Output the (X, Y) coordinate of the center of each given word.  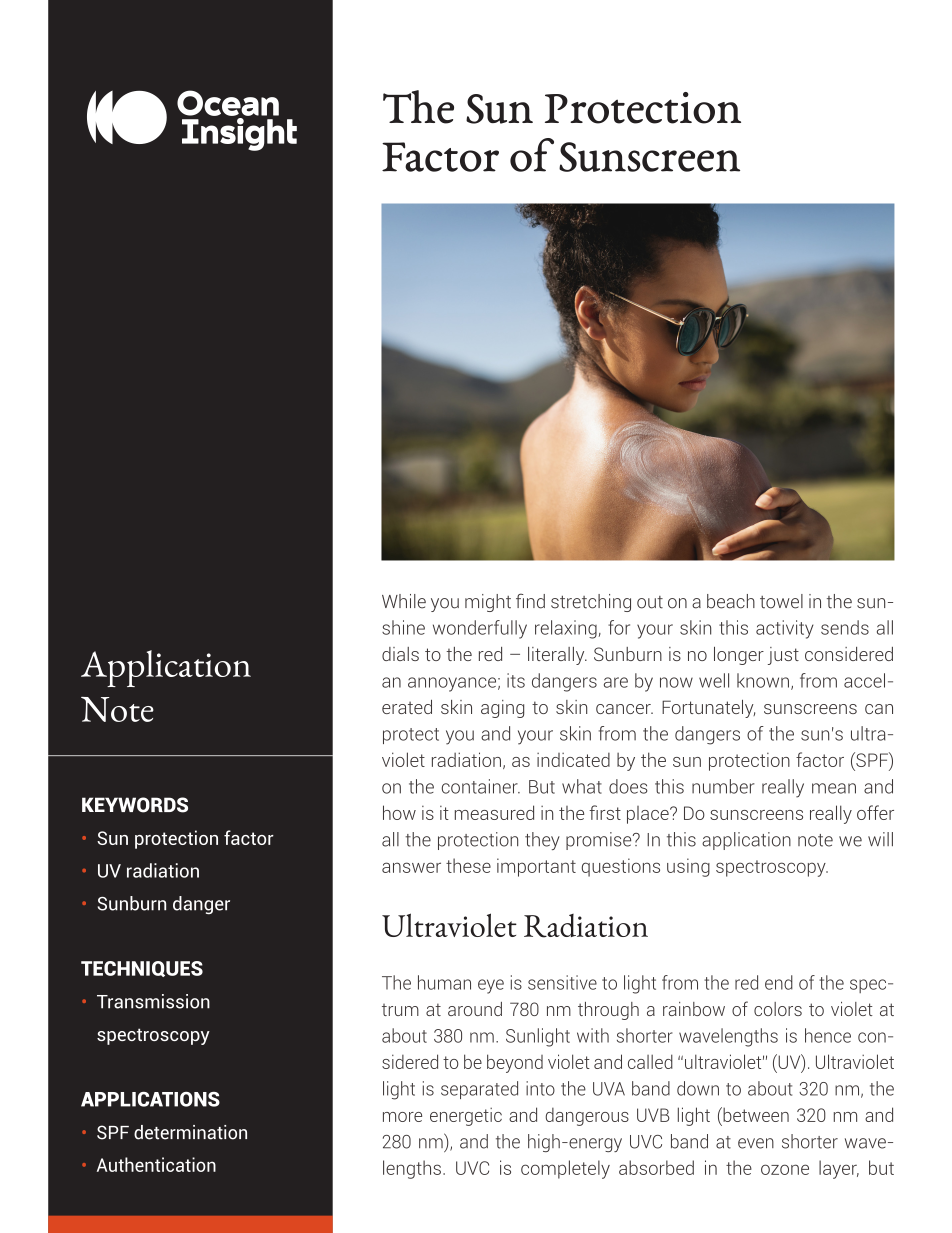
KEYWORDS (135, 805)
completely (565, 1169)
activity (785, 629)
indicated (573, 760)
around (475, 1009)
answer (411, 867)
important (536, 867)
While (404, 601)
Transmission (153, 1001)
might (488, 603)
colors (778, 1009)
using (688, 867)
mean (834, 788)
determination (190, 1132)
